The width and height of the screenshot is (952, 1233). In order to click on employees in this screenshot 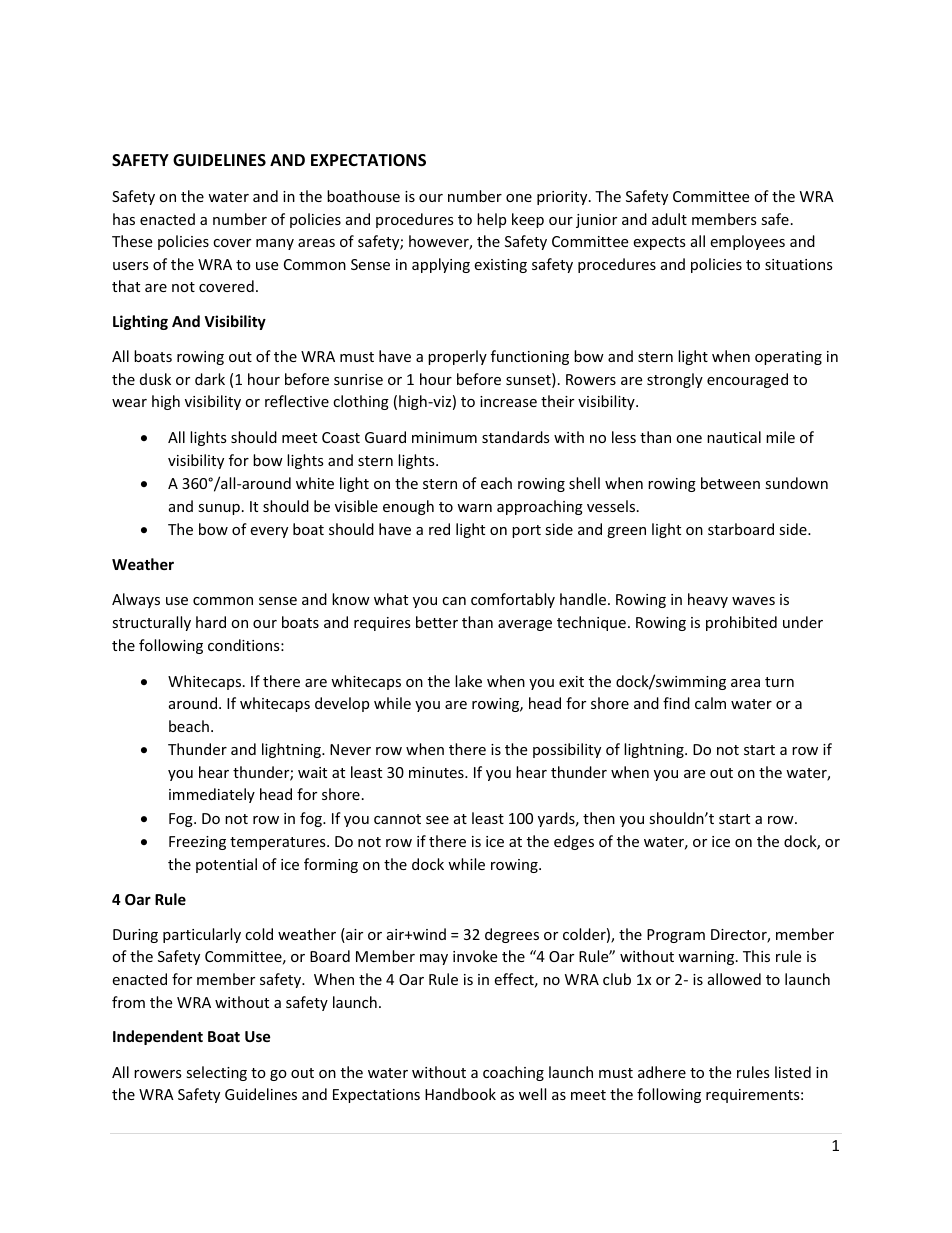, I will do `click(747, 242)`.
